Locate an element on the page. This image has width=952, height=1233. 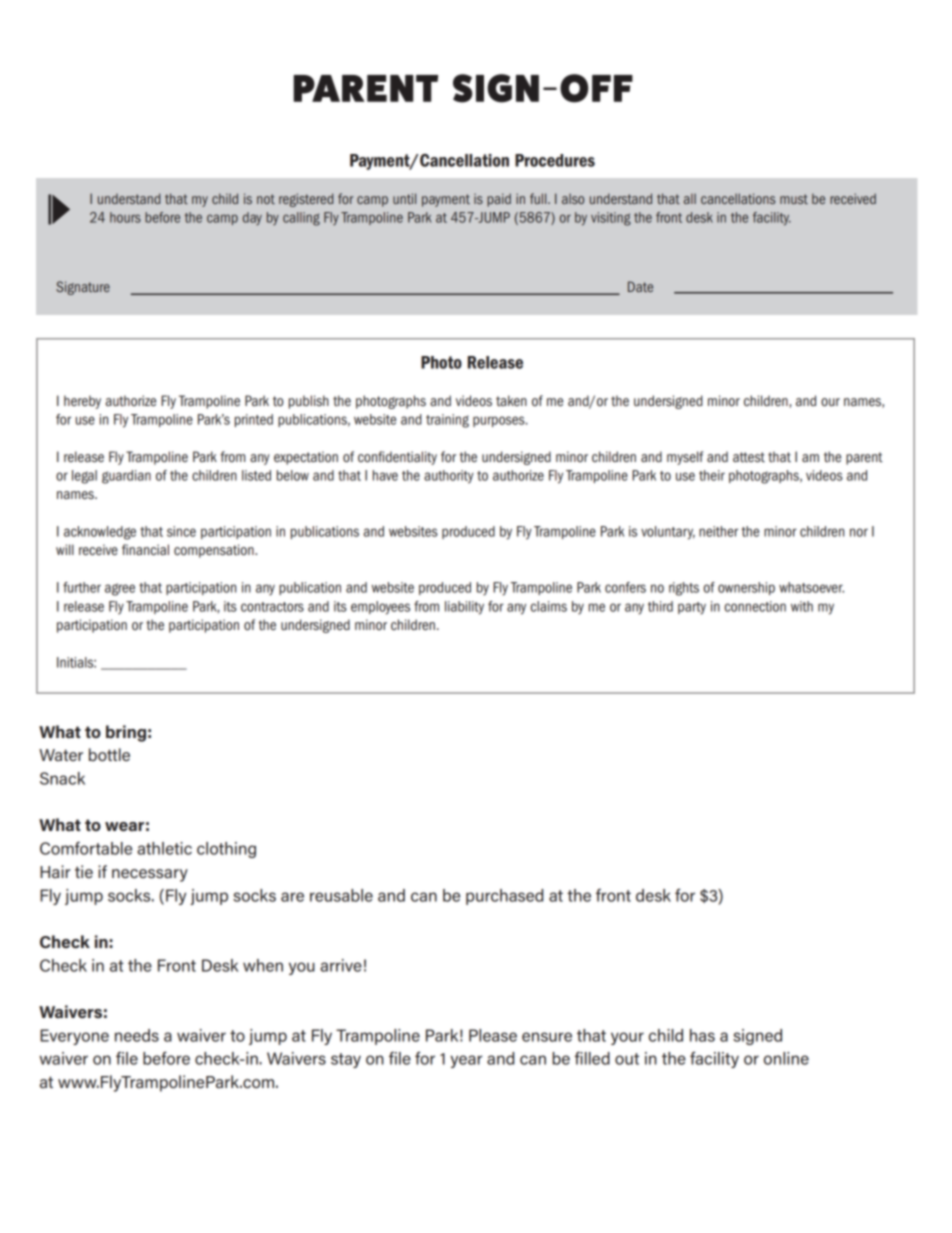
agree is located at coordinates (120, 589).
